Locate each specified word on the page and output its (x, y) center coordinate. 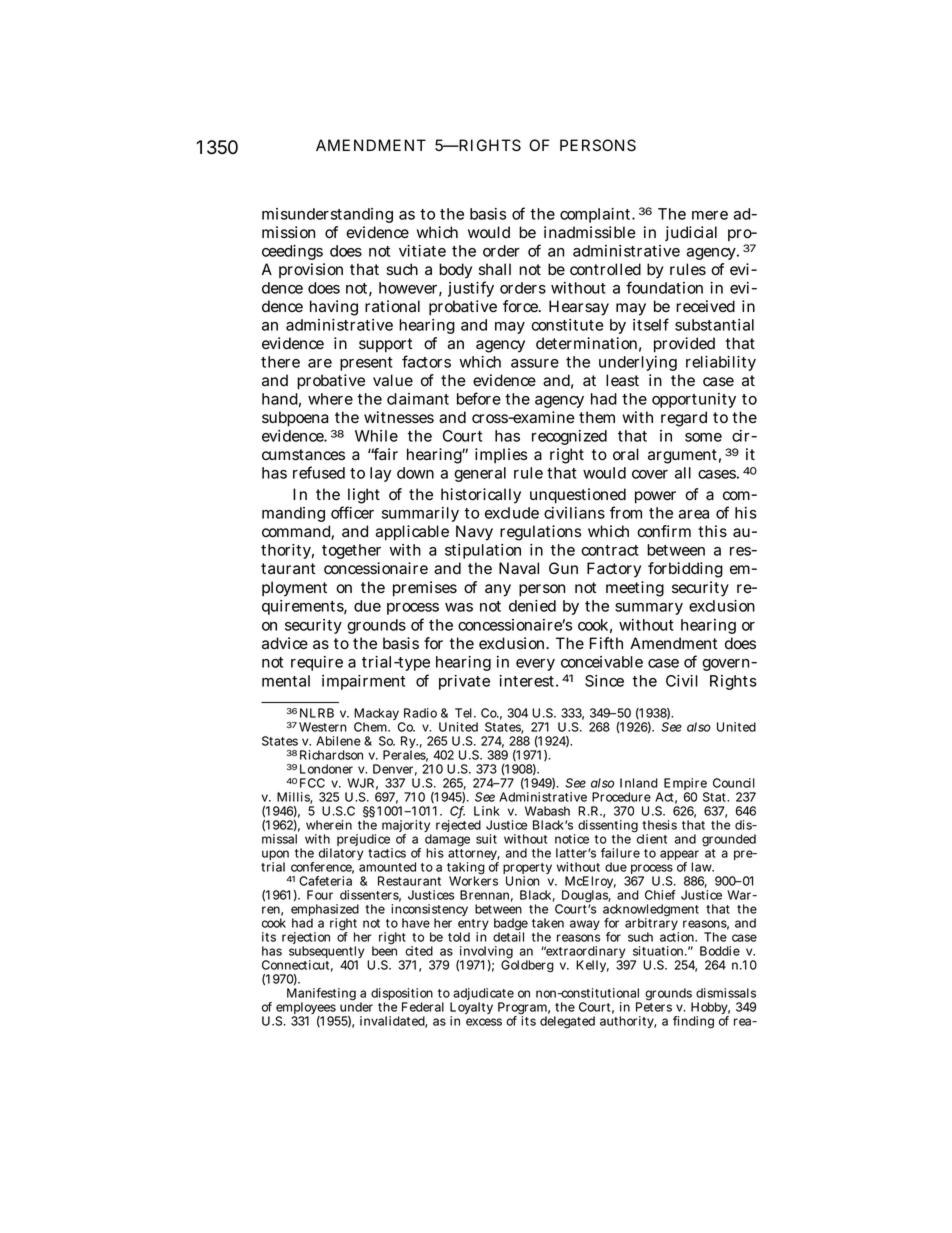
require (317, 663)
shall (495, 269)
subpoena (295, 419)
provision (311, 270)
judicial (691, 233)
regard (684, 419)
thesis (659, 825)
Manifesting (321, 995)
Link (487, 811)
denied (532, 606)
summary (649, 609)
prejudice (364, 841)
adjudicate (482, 995)
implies (501, 455)
